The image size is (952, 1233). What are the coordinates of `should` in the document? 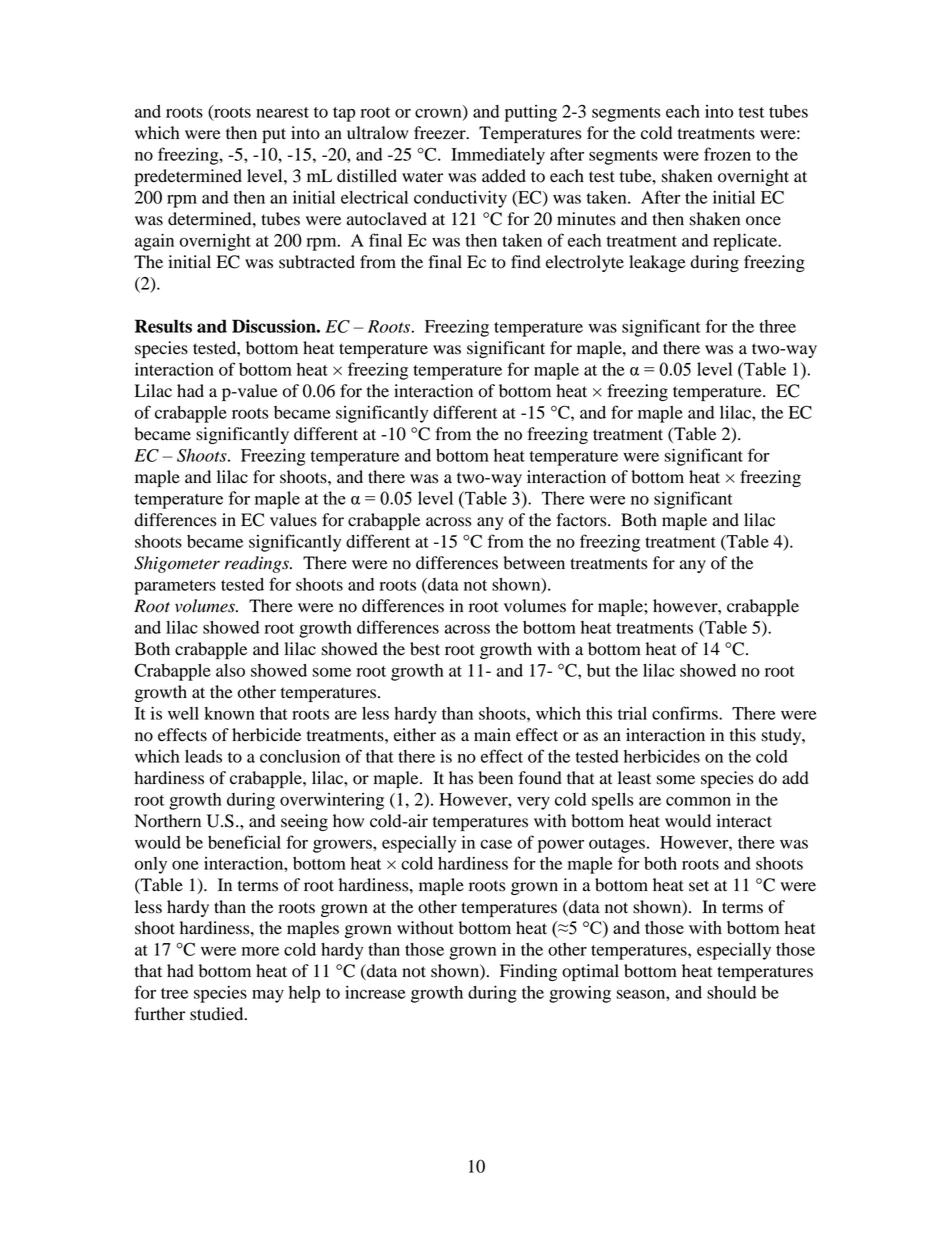 It's located at (731, 992).
